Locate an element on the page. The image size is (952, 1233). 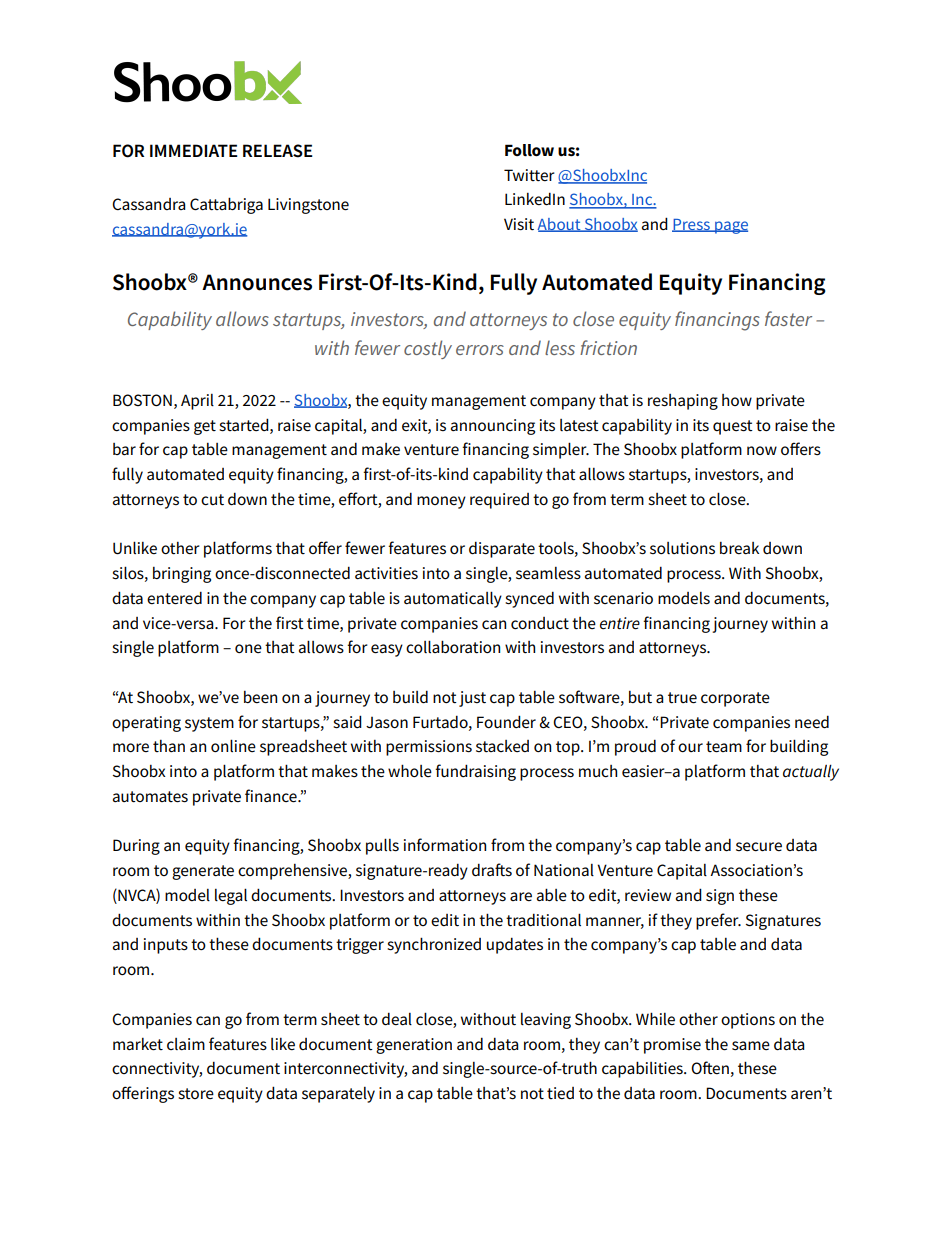
claim is located at coordinates (186, 1044).
